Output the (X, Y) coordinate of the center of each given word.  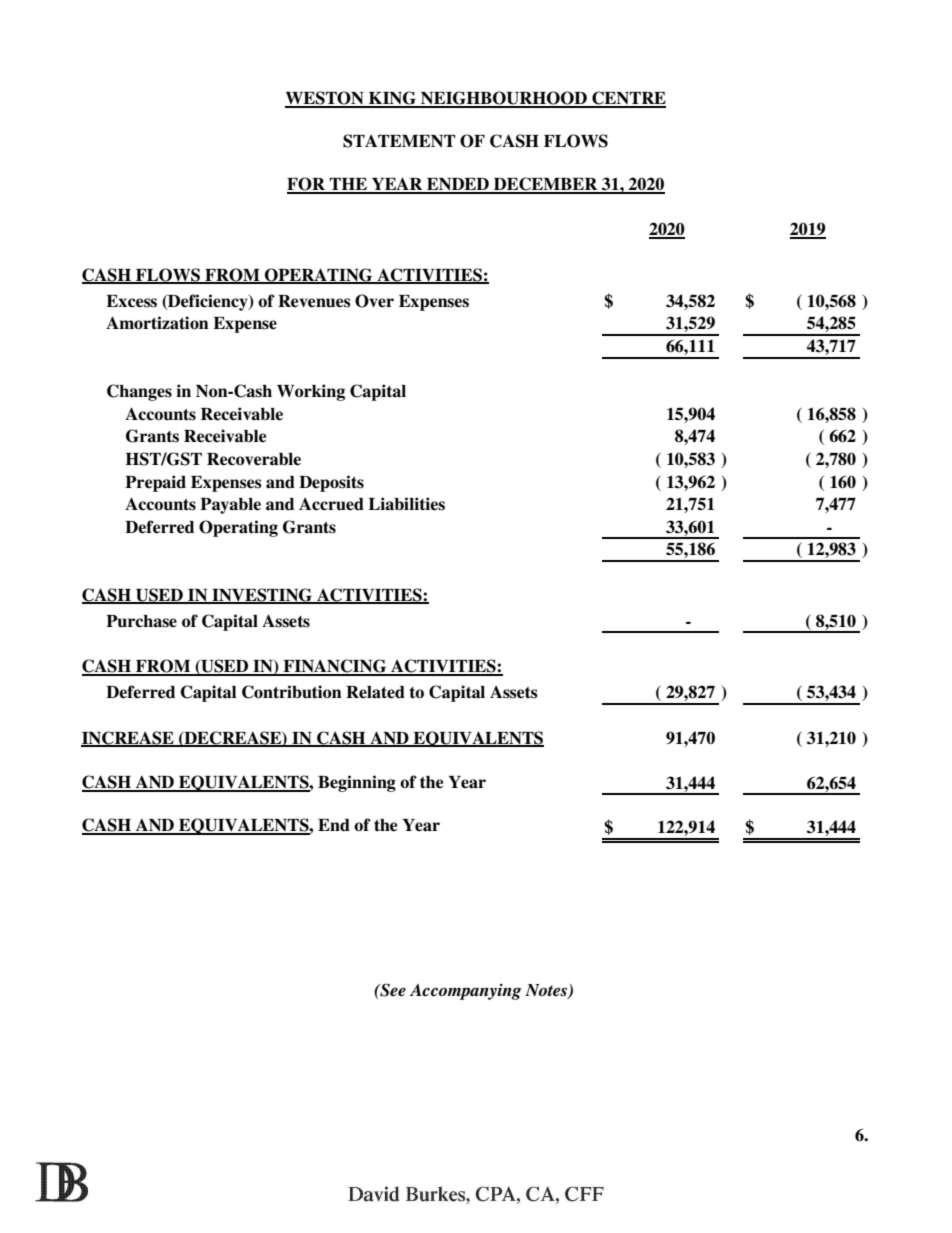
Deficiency (208, 302)
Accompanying (466, 992)
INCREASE (128, 738)
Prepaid (155, 483)
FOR (307, 185)
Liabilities (406, 504)
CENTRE (628, 99)
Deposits (331, 483)
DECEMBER (546, 185)
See (392, 990)
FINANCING (335, 667)
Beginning (357, 783)
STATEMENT (399, 141)
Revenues (314, 301)
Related (375, 692)
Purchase (141, 621)
